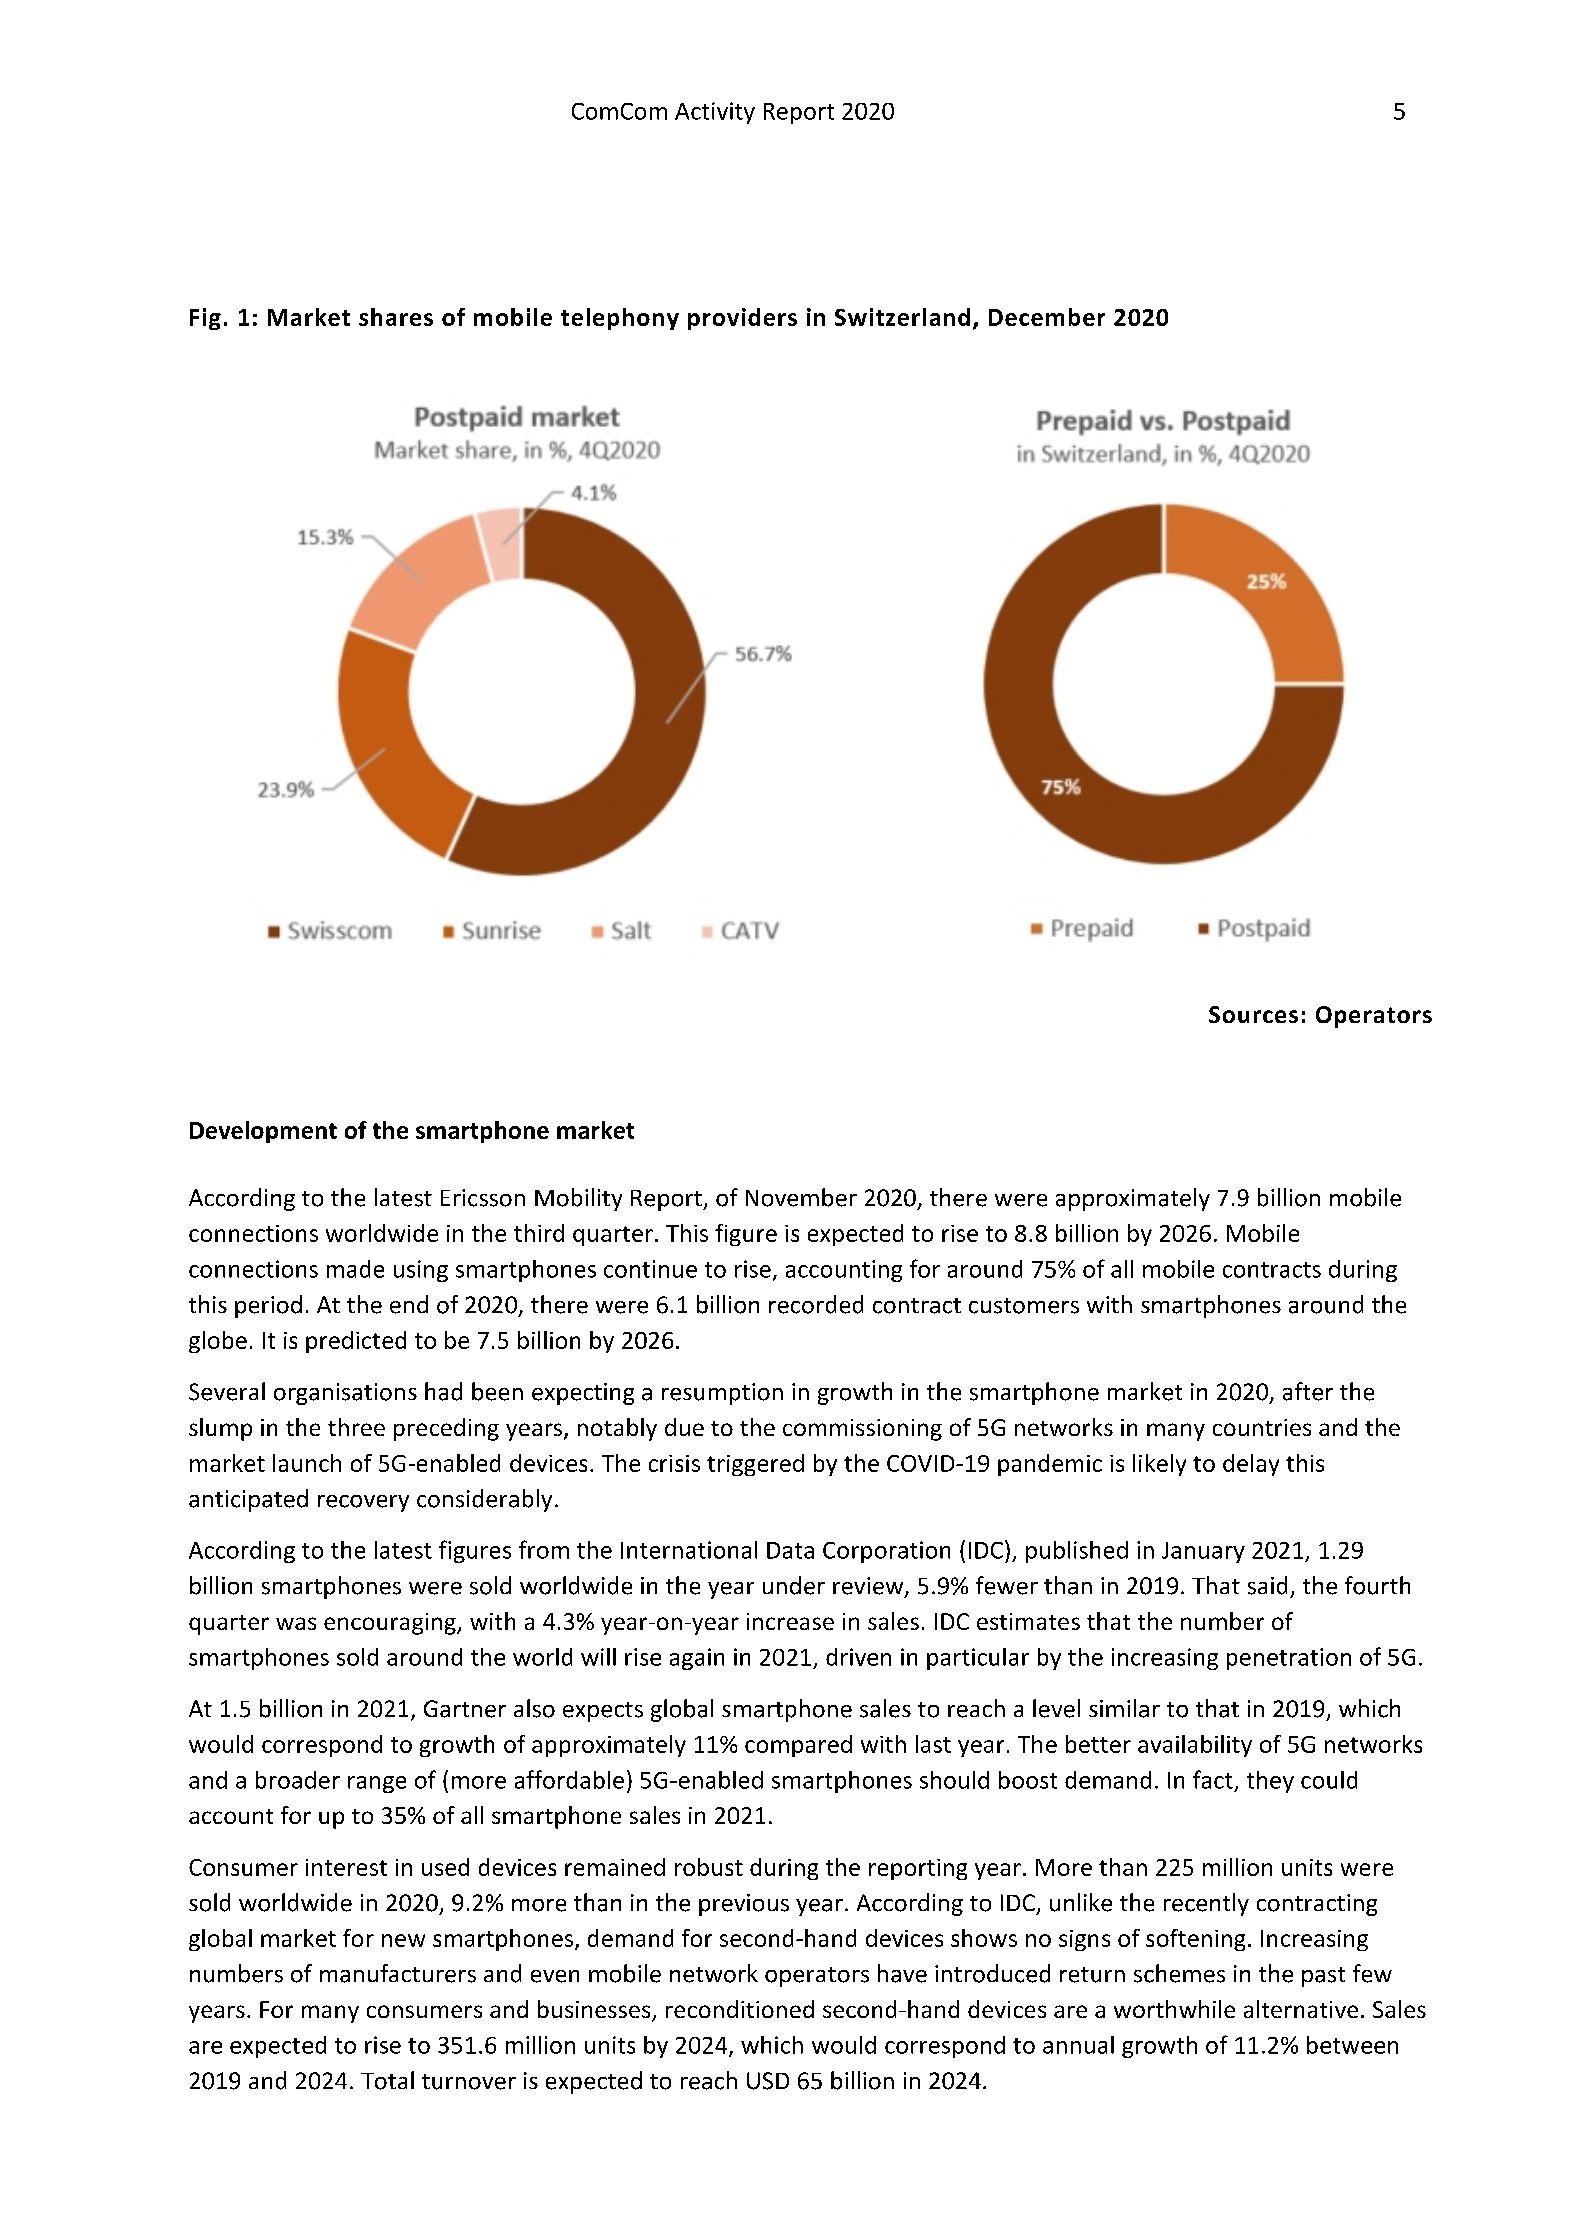 The height and width of the page is (2234, 1580). What do you see at coordinates (1262, 1427) in the page?
I see `countries` at bounding box center [1262, 1427].
